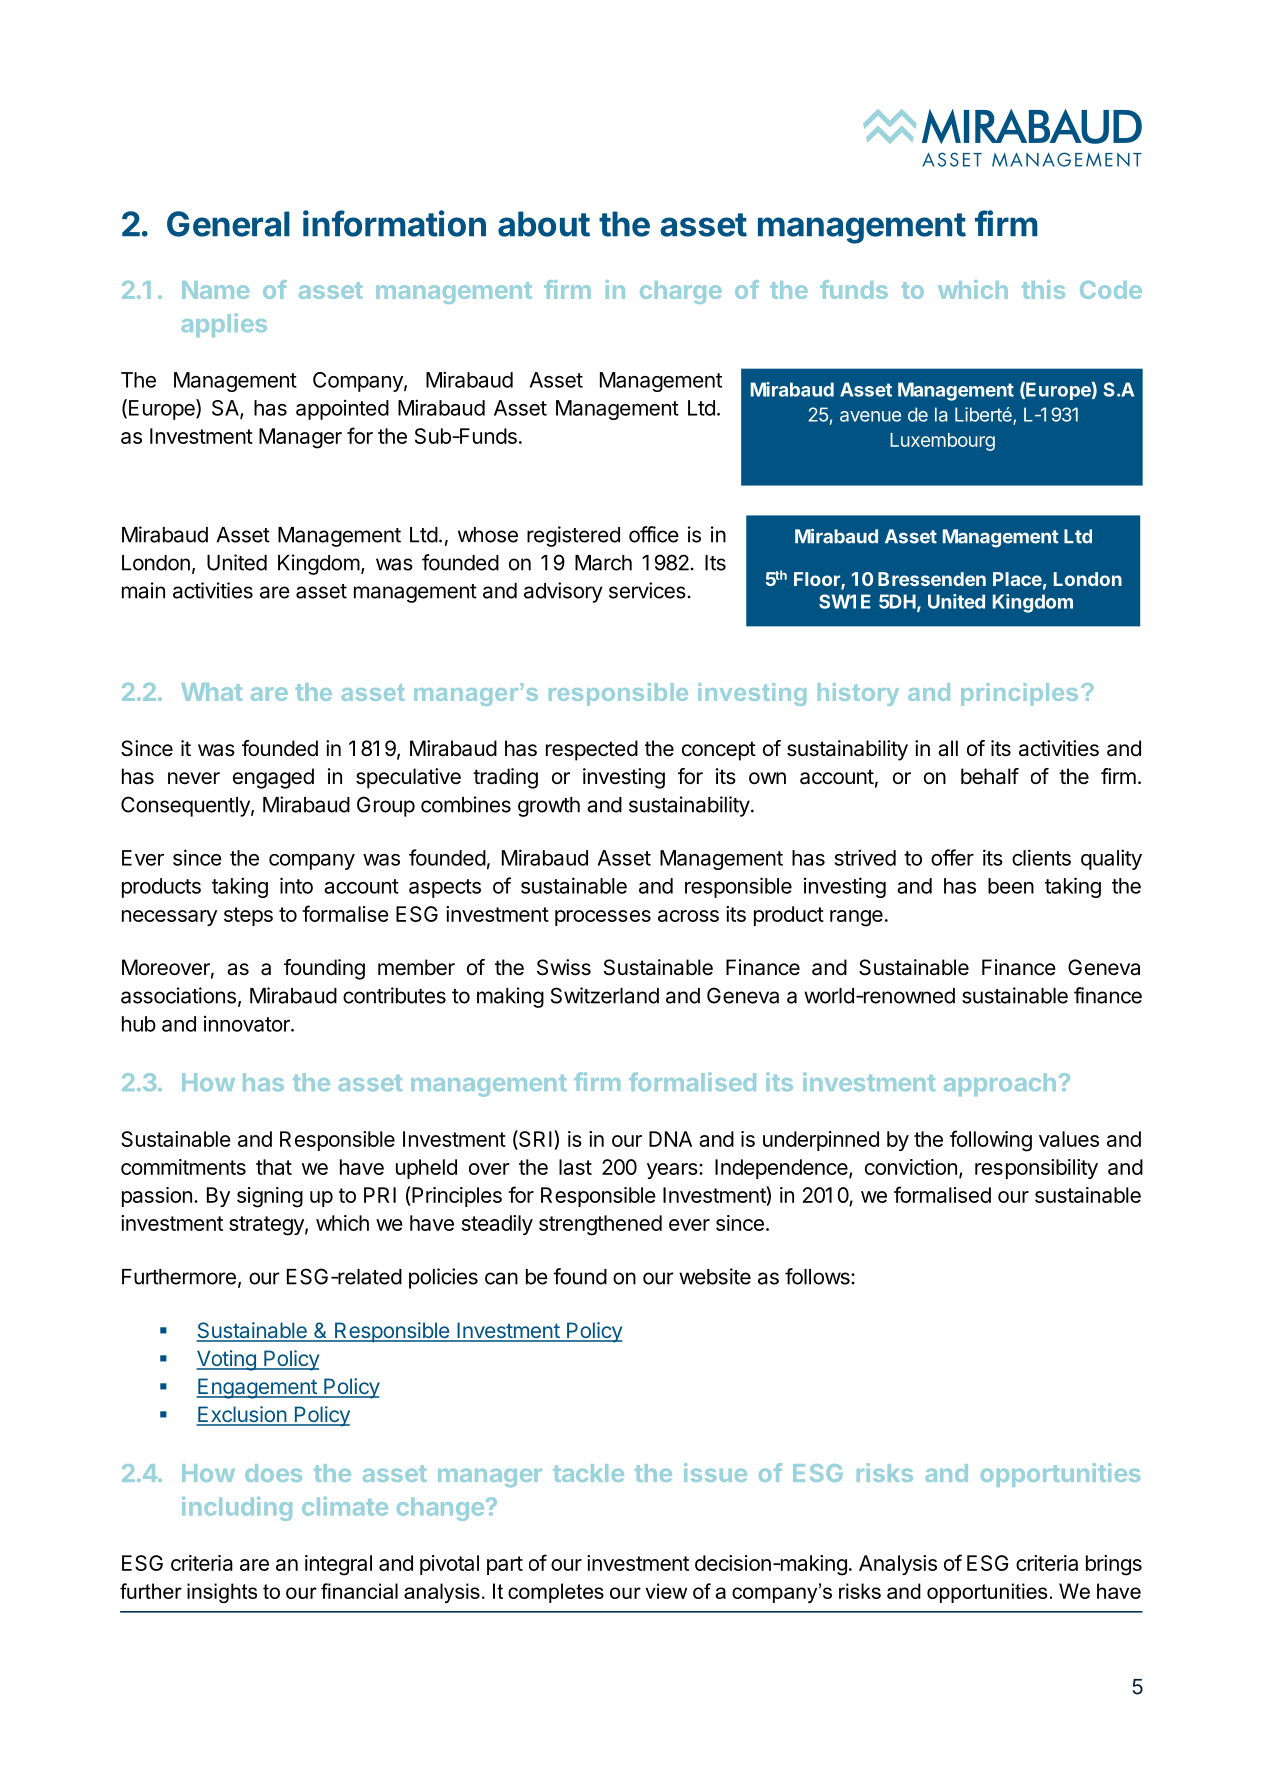 This screenshot has width=1263, height=1786. What do you see at coordinates (1043, 289) in the screenshot?
I see `this` at bounding box center [1043, 289].
